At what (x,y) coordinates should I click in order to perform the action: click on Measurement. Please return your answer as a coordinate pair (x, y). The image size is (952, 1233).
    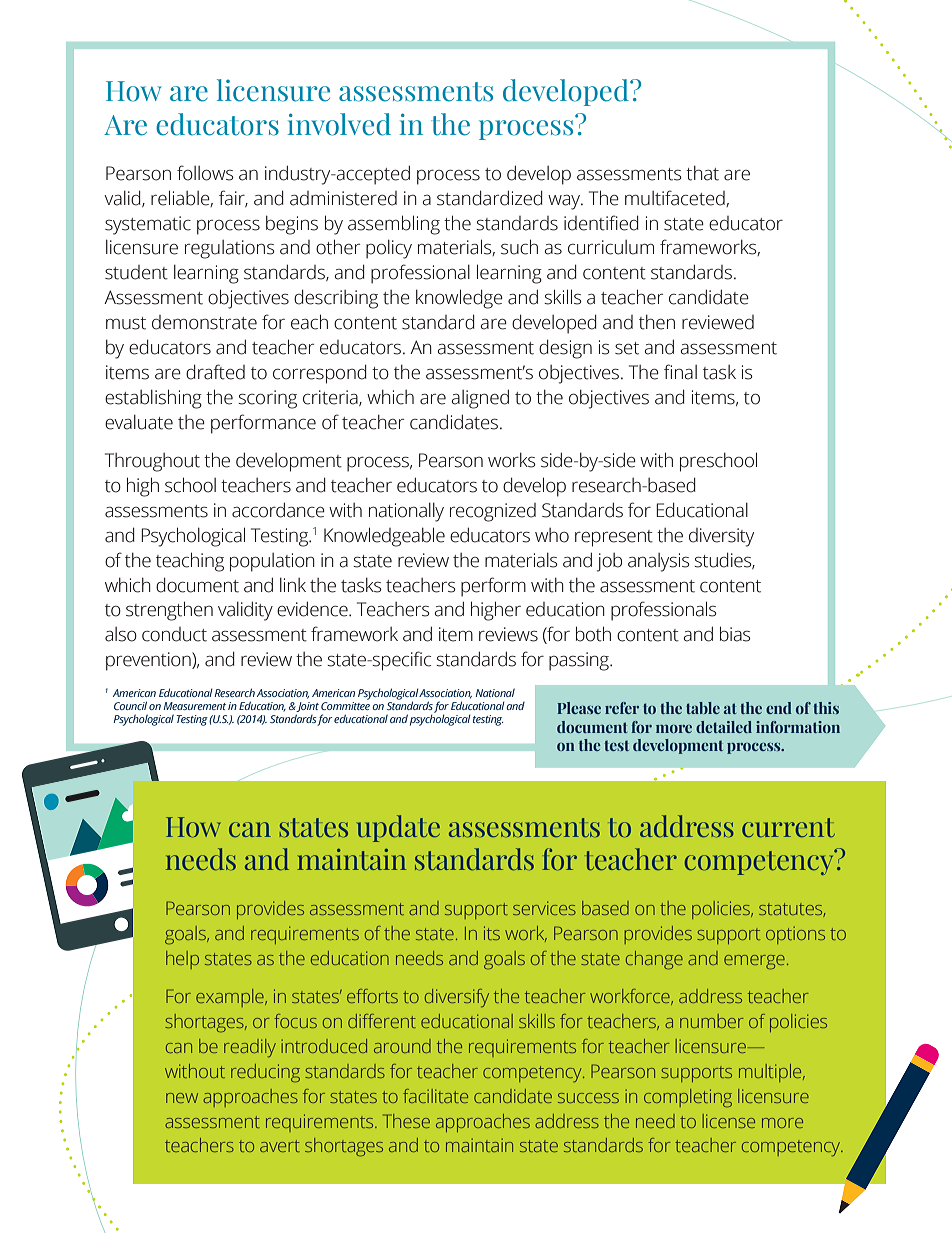
    Looking at the image, I should click on (194, 706).
